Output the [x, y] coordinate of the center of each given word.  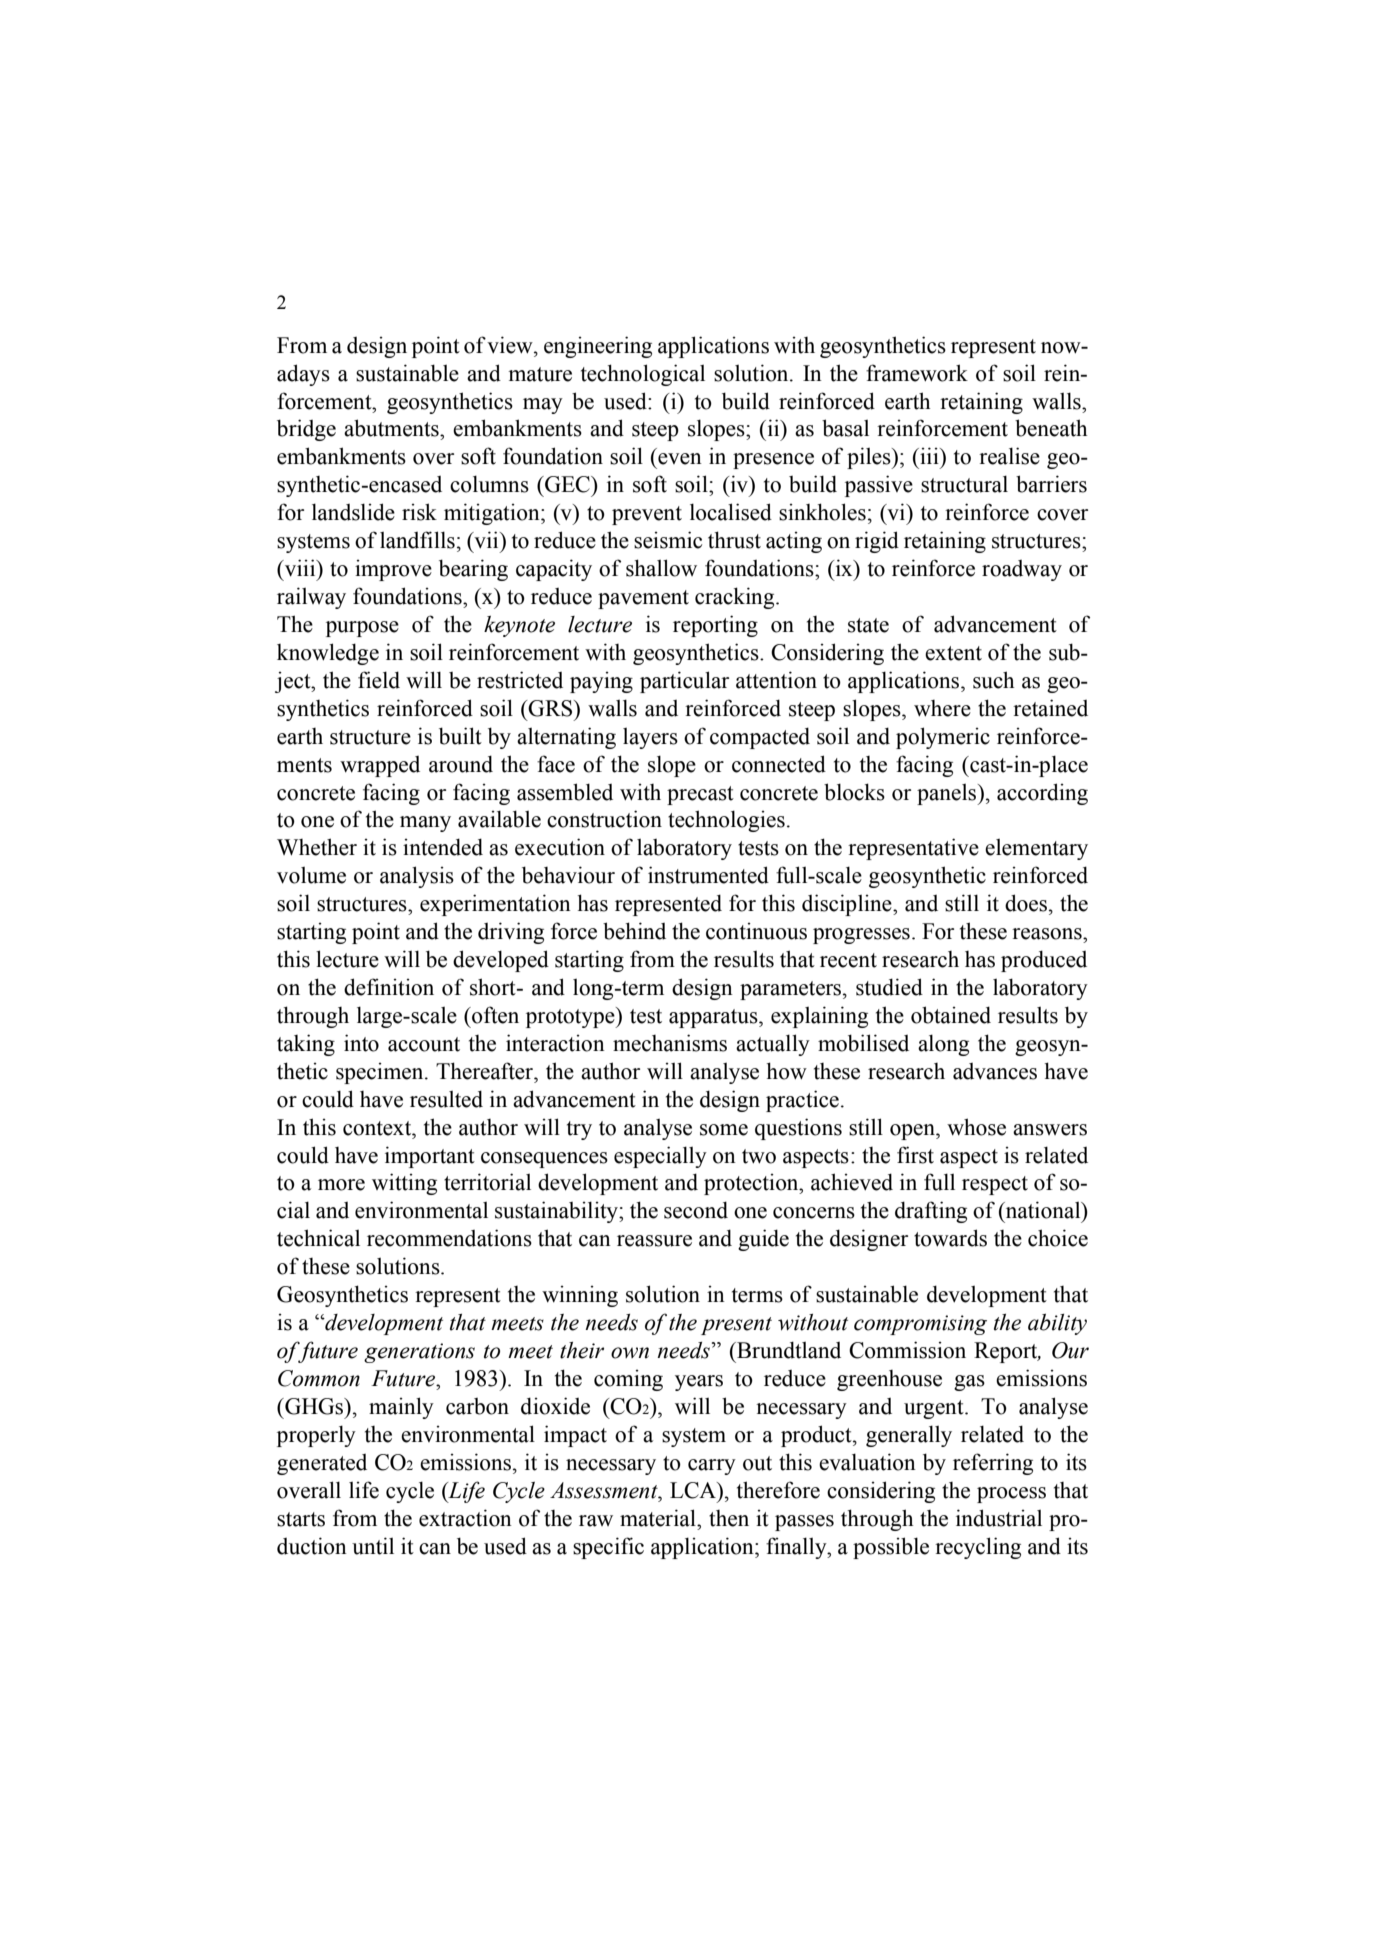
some [724, 1130]
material [659, 1518]
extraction [465, 1518]
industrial [999, 1518]
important [430, 1157]
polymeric [943, 738]
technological [643, 375]
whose [976, 1127]
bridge [306, 430]
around [461, 764]
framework [917, 373]
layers [650, 738]
